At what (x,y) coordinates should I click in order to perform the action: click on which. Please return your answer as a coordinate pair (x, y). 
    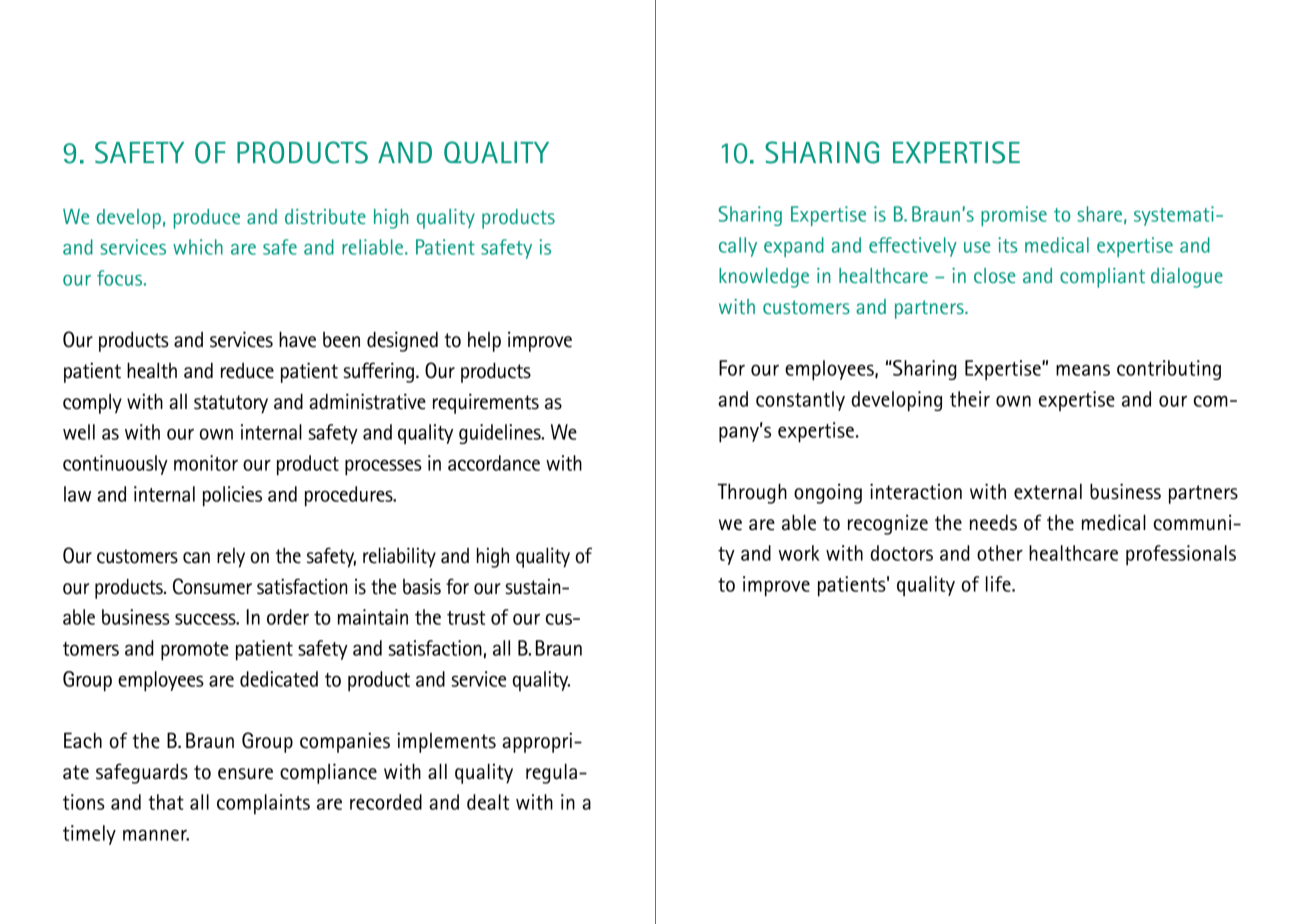
    Looking at the image, I should click on (198, 247).
